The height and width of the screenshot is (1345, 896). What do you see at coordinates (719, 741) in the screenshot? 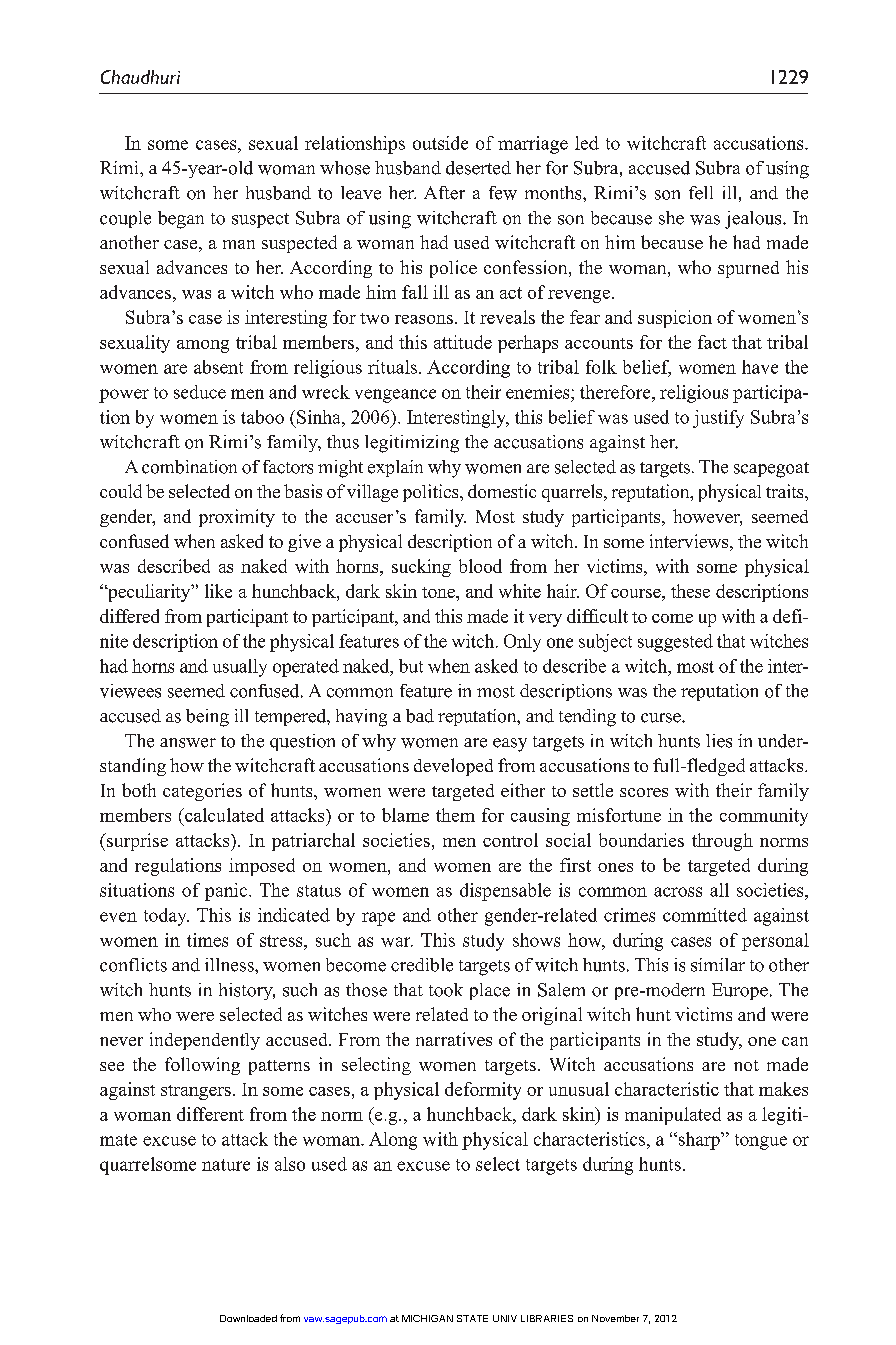
I see `lies` at bounding box center [719, 741].
